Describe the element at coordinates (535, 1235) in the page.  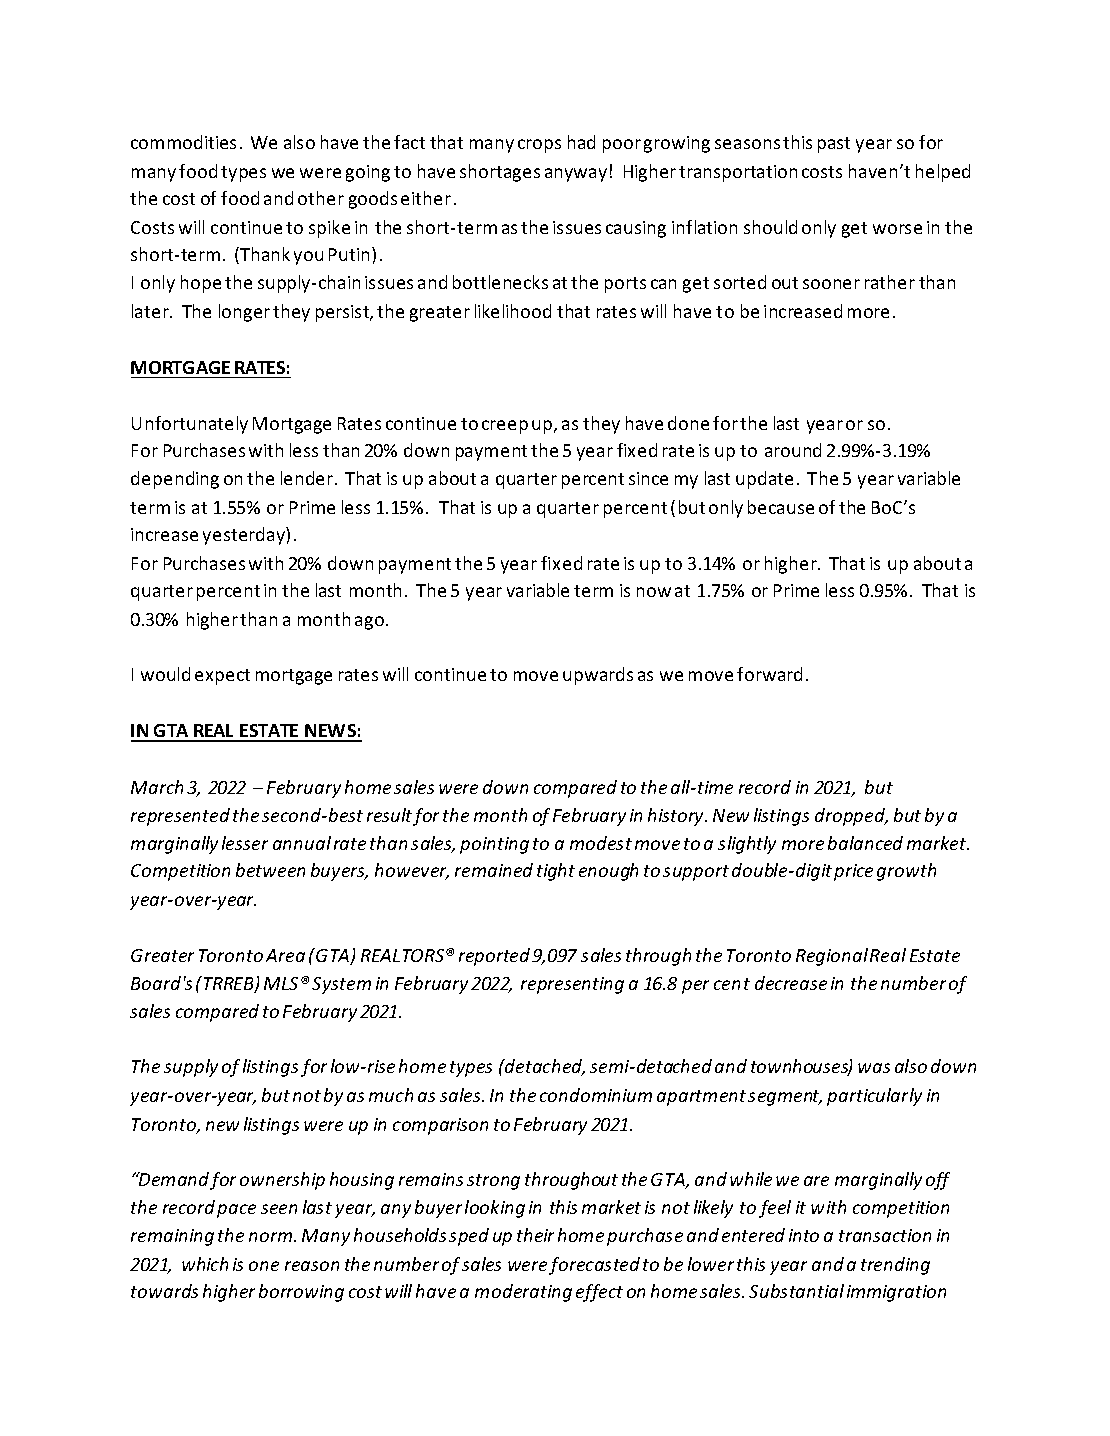
I see `their` at that location.
